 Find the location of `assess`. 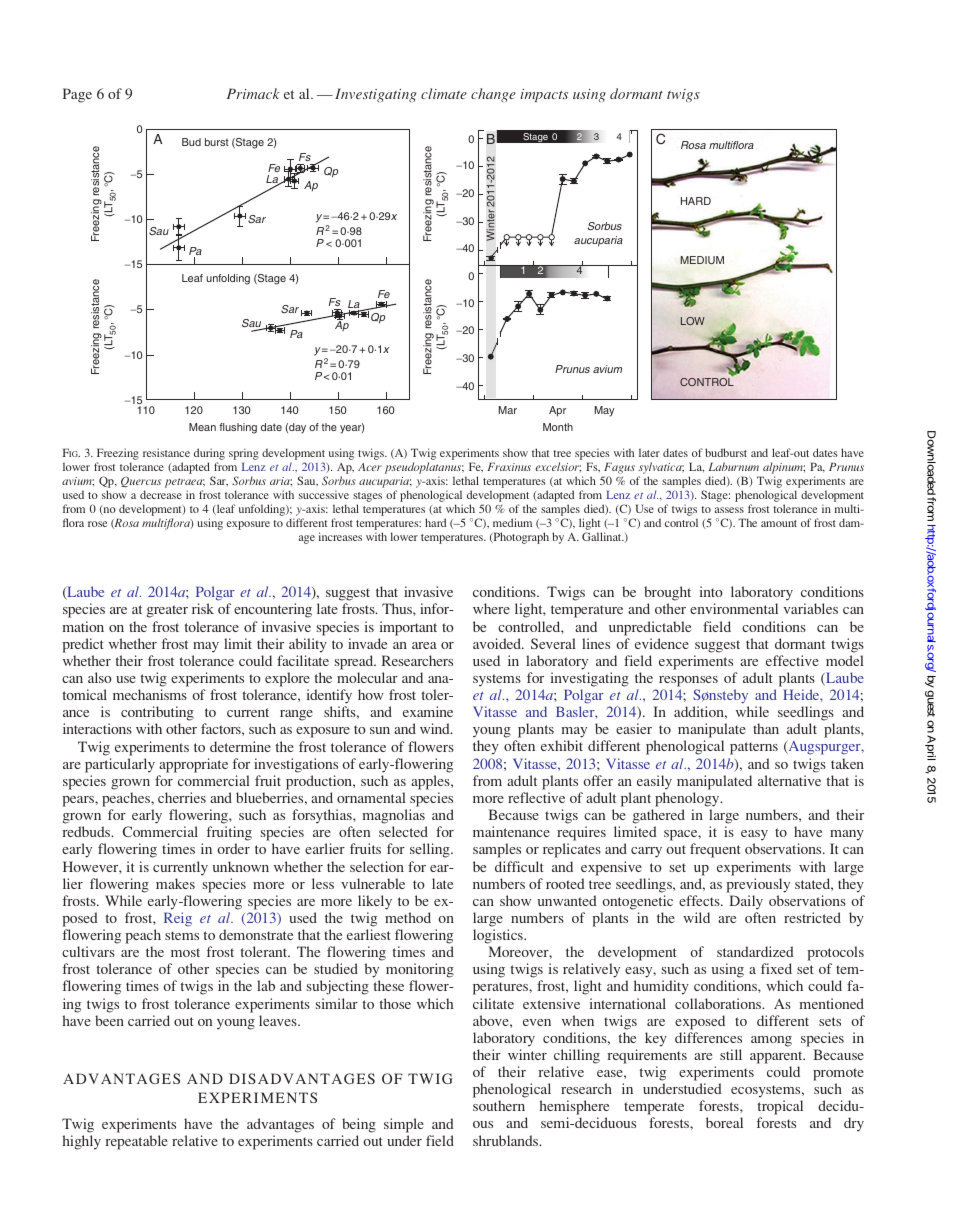

assess is located at coordinates (729, 510).
